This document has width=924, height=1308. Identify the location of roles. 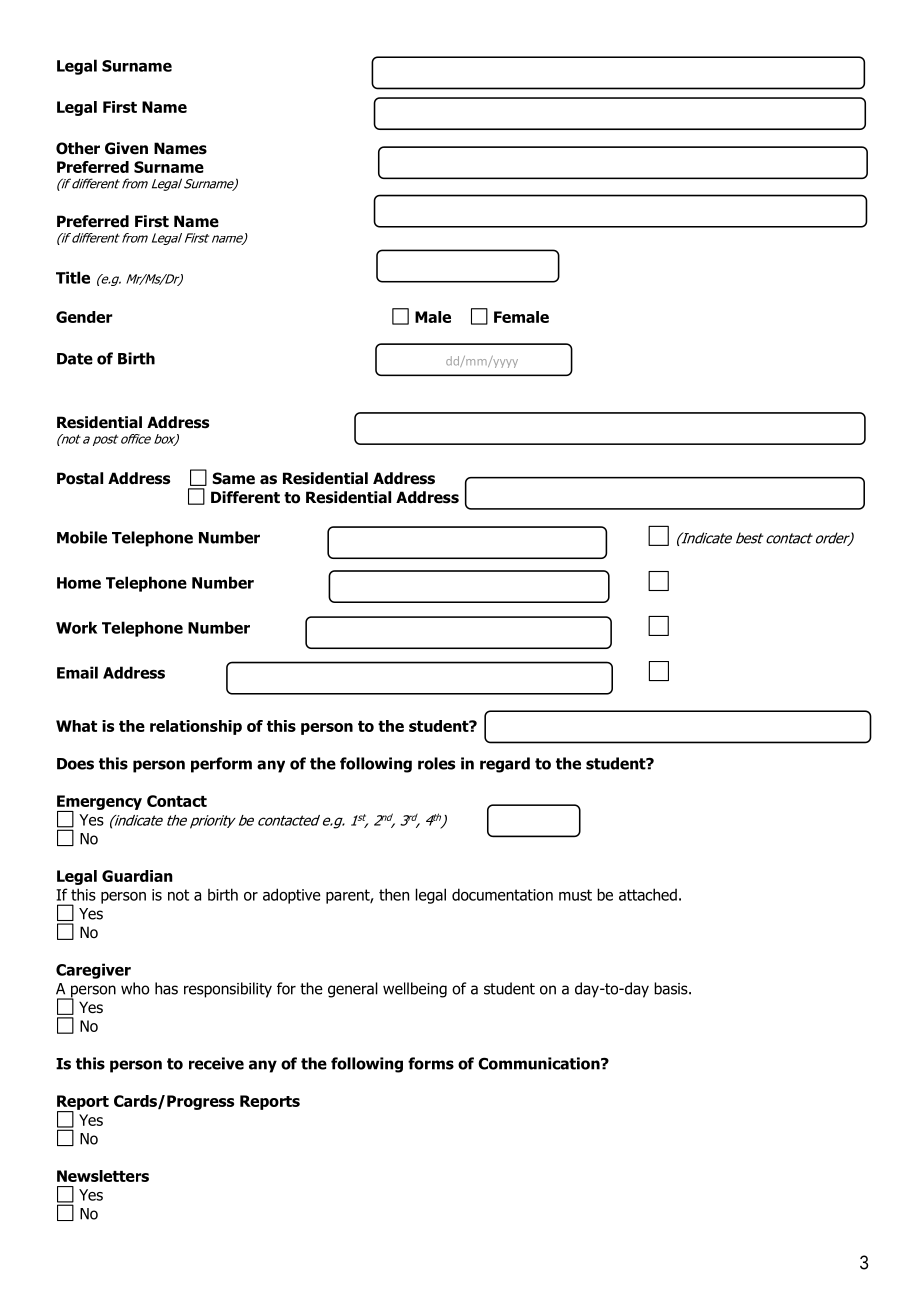
(436, 763).
